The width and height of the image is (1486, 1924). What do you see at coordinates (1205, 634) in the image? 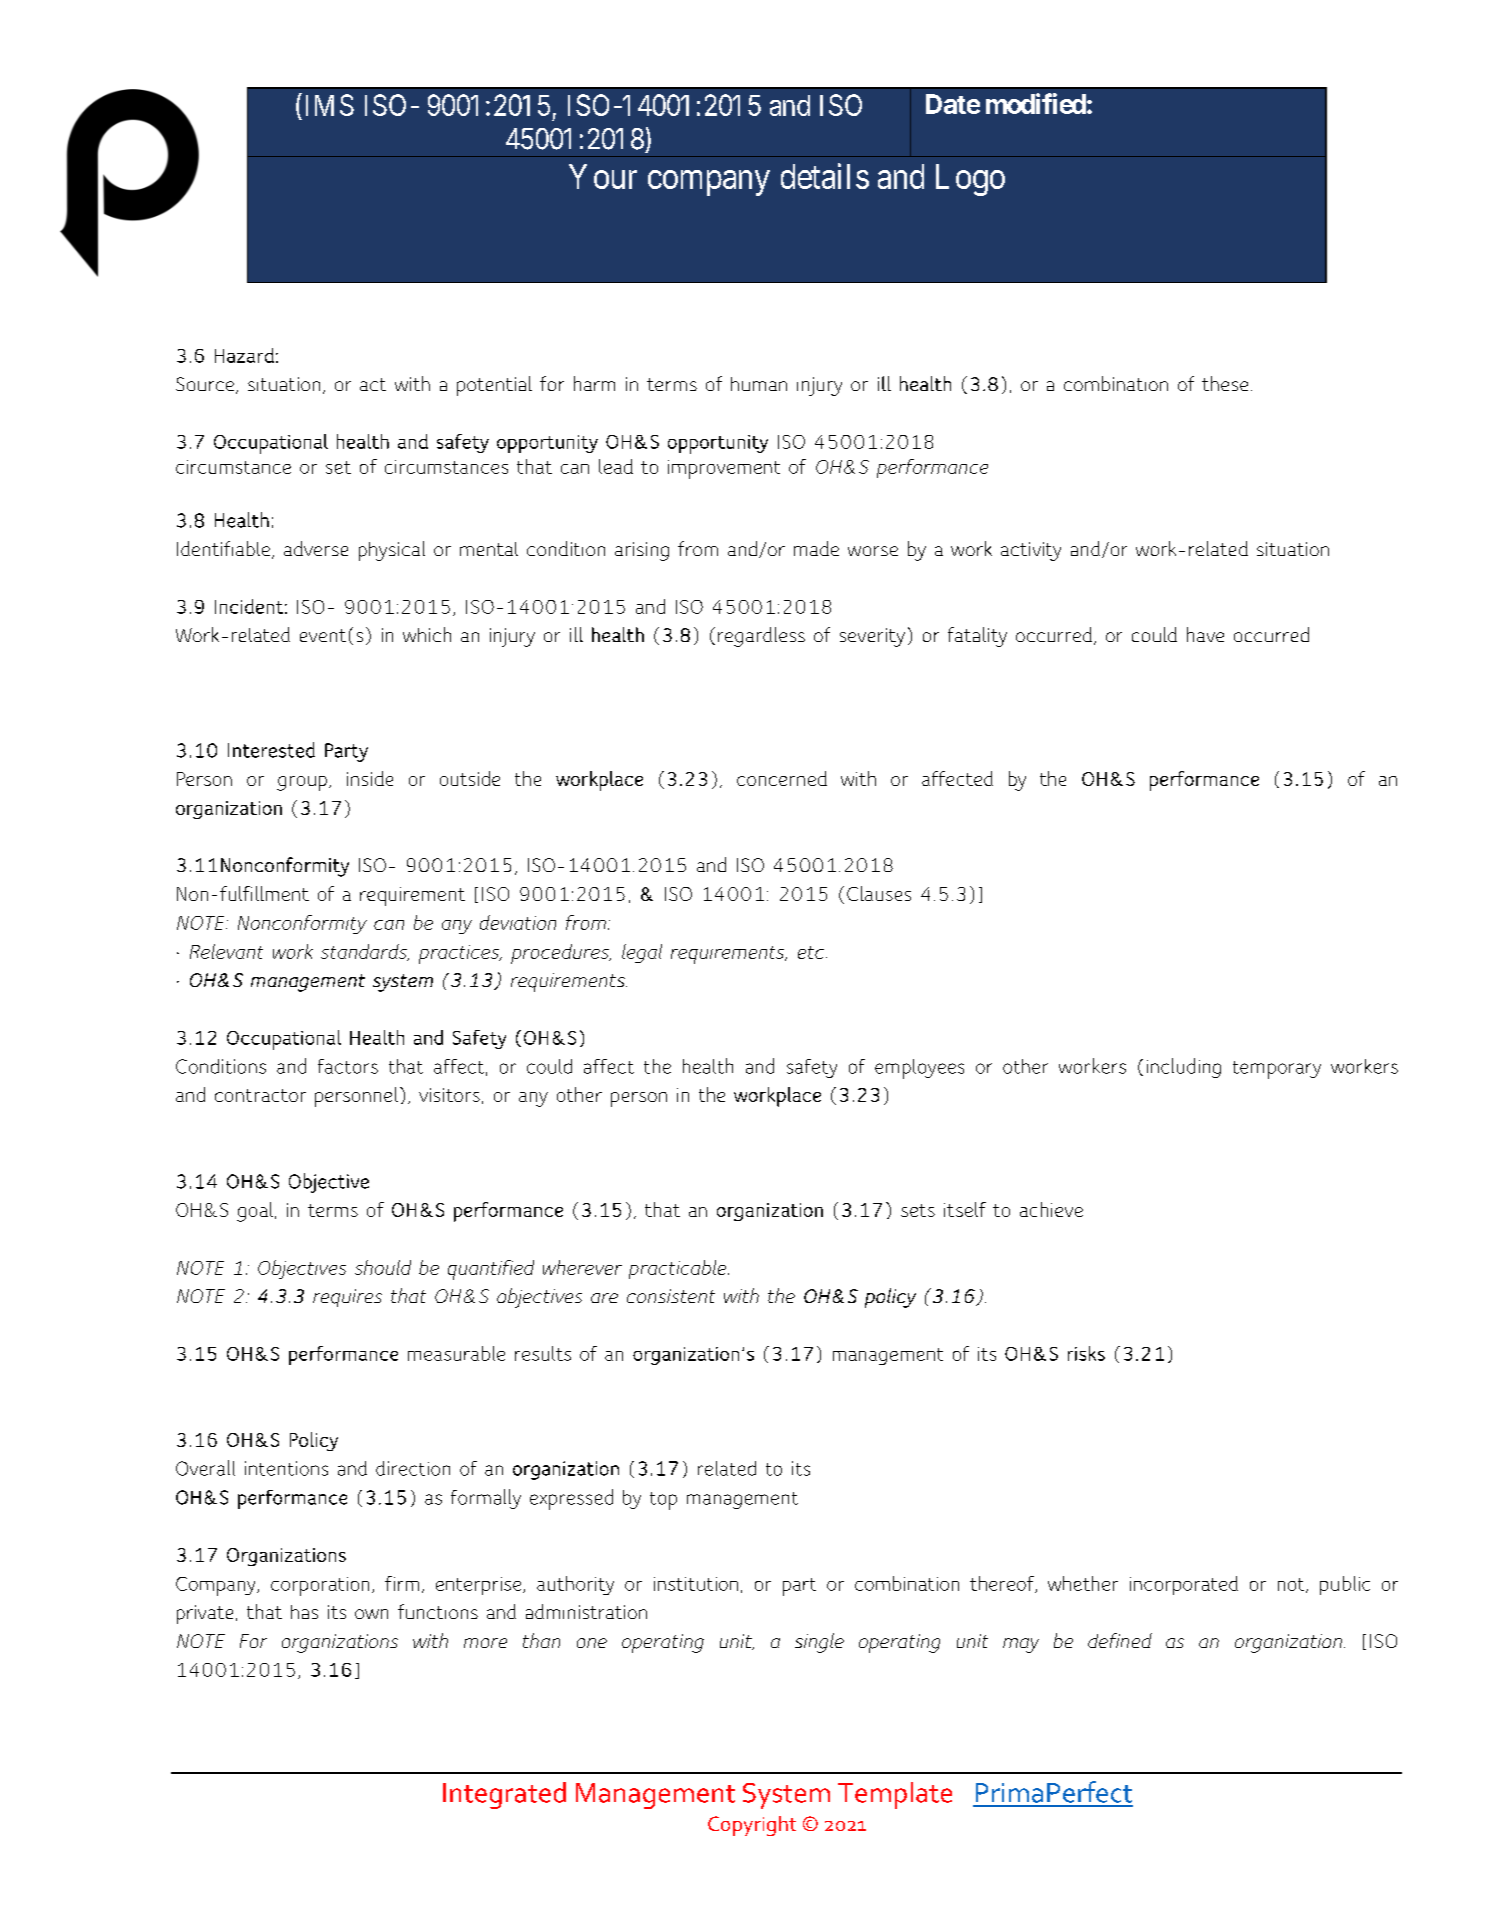
I see `have` at bounding box center [1205, 634].
